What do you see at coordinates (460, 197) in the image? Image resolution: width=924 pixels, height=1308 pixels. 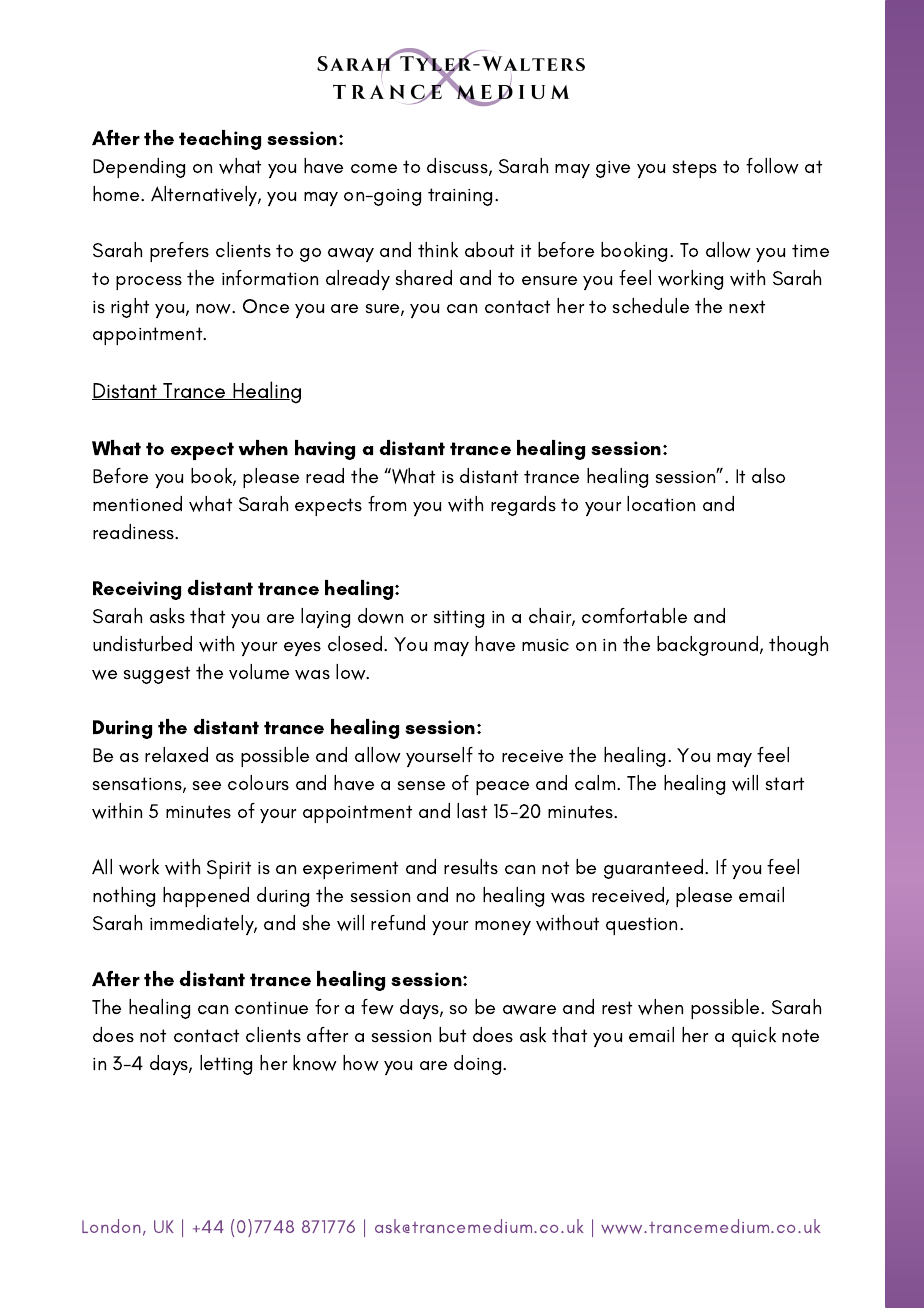 I see `training` at bounding box center [460, 197].
